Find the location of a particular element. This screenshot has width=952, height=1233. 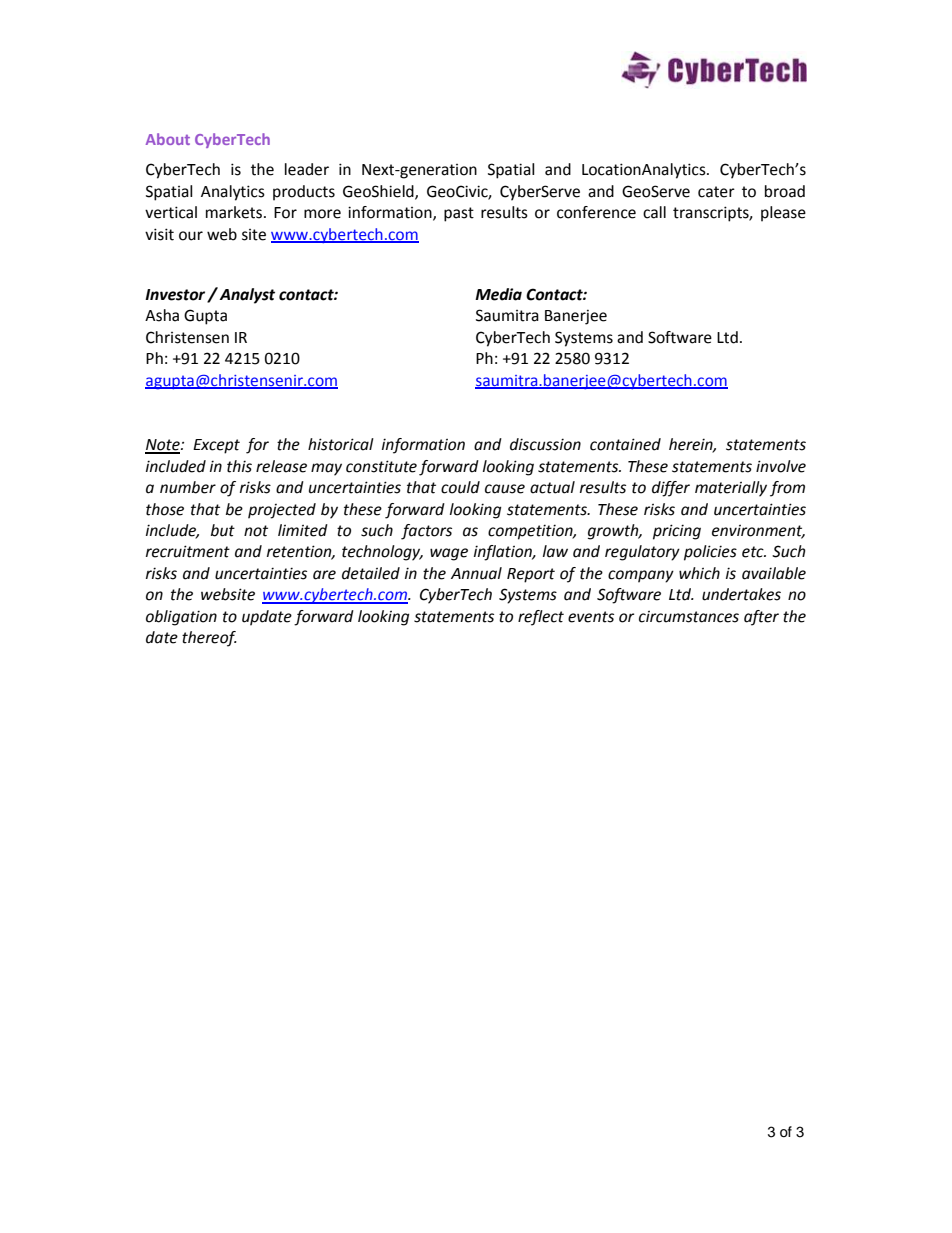

could is located at coordinates (460, 487).
